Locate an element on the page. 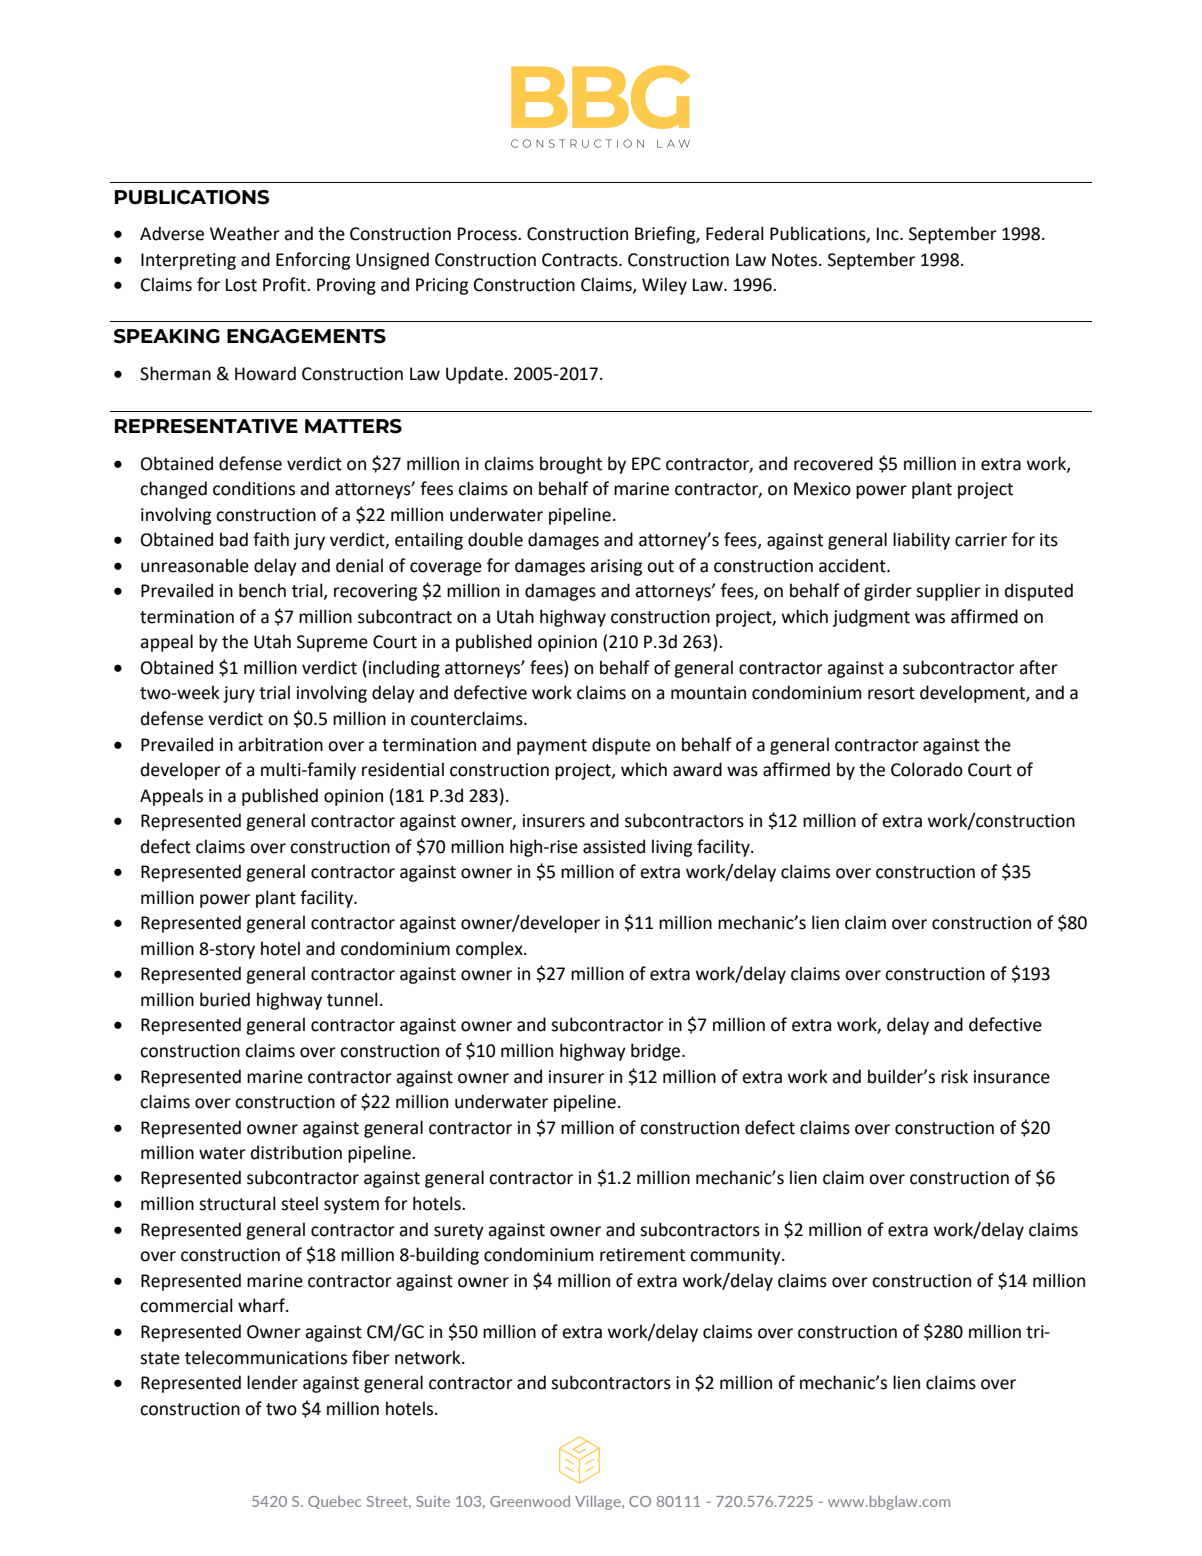  Colorado is located at coordinates (927, 769).
